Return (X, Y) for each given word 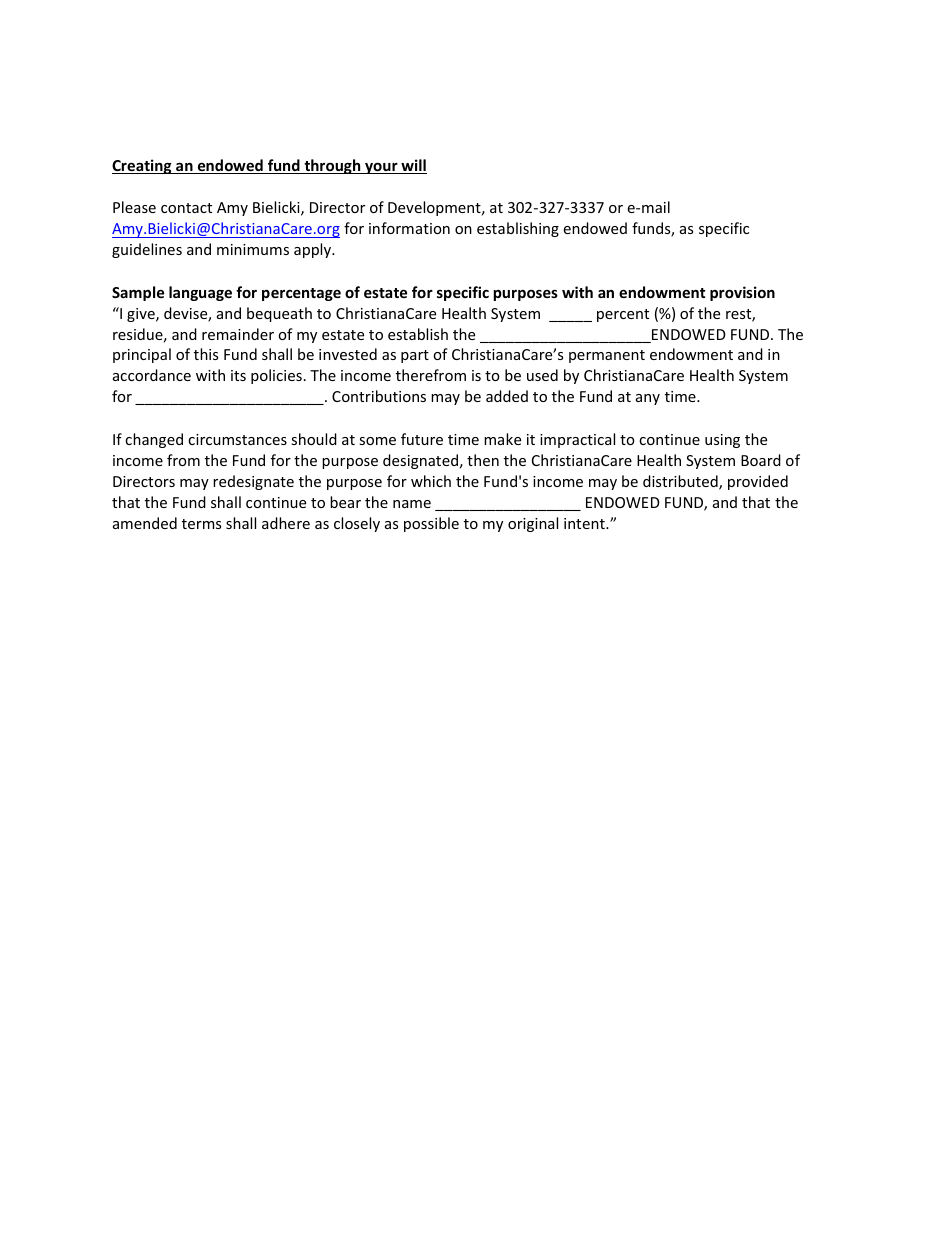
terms (201, 524)
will (413, 166)
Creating (143, 166)
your (381, 168)
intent (585, 523)
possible (431, 524)
